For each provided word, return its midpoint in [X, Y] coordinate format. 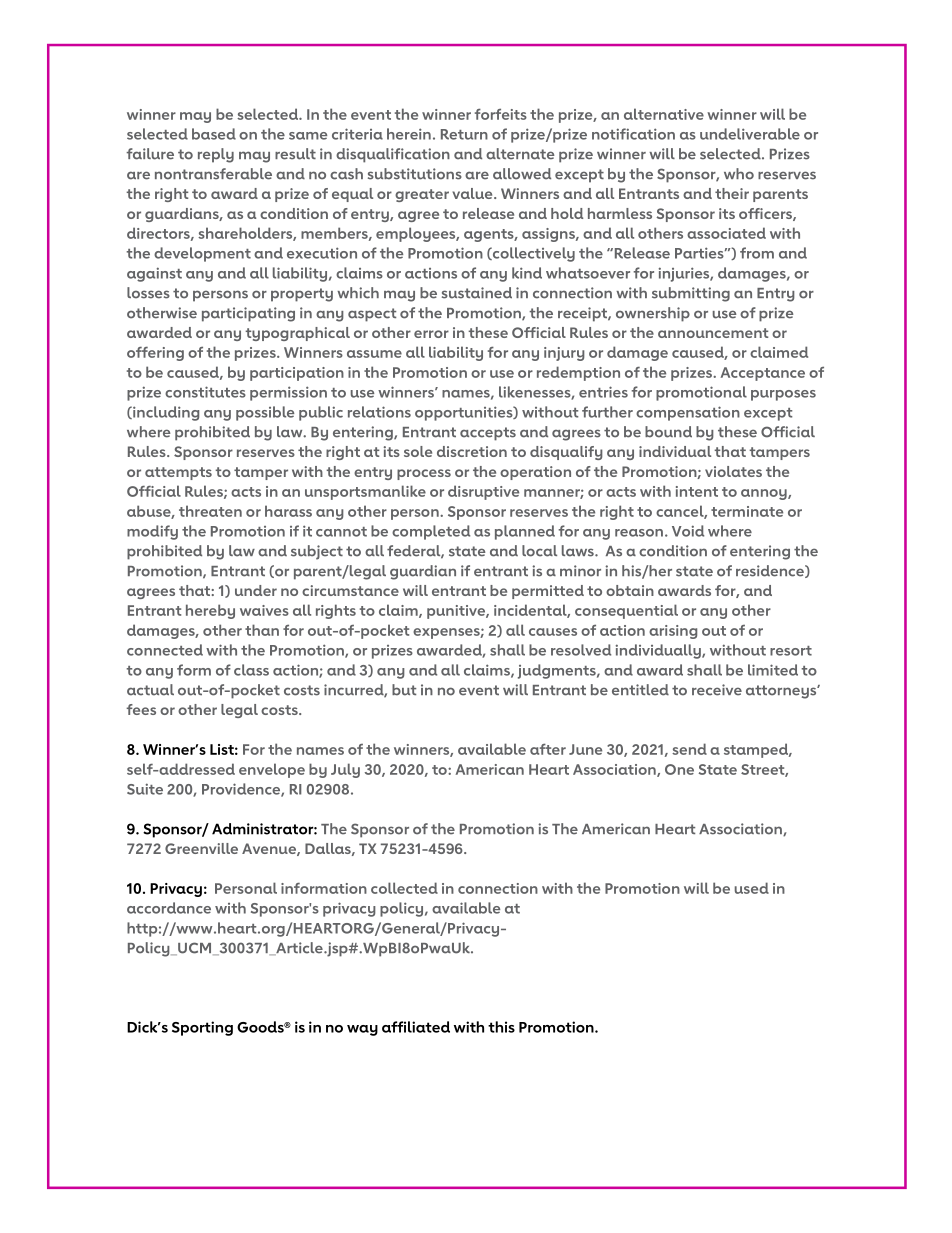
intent [697, 491]
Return [464, 134]
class [251, 670]
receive [717, 690]
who [739, 174]
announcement [713, 333]
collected [404, 888]
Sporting [202, 1028]
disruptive [483, 492]
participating [248, 314]
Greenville [201, 848]
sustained [477, 293]
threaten [210, 511]
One [679, 769]
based [214, 134]
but [404, 690]
